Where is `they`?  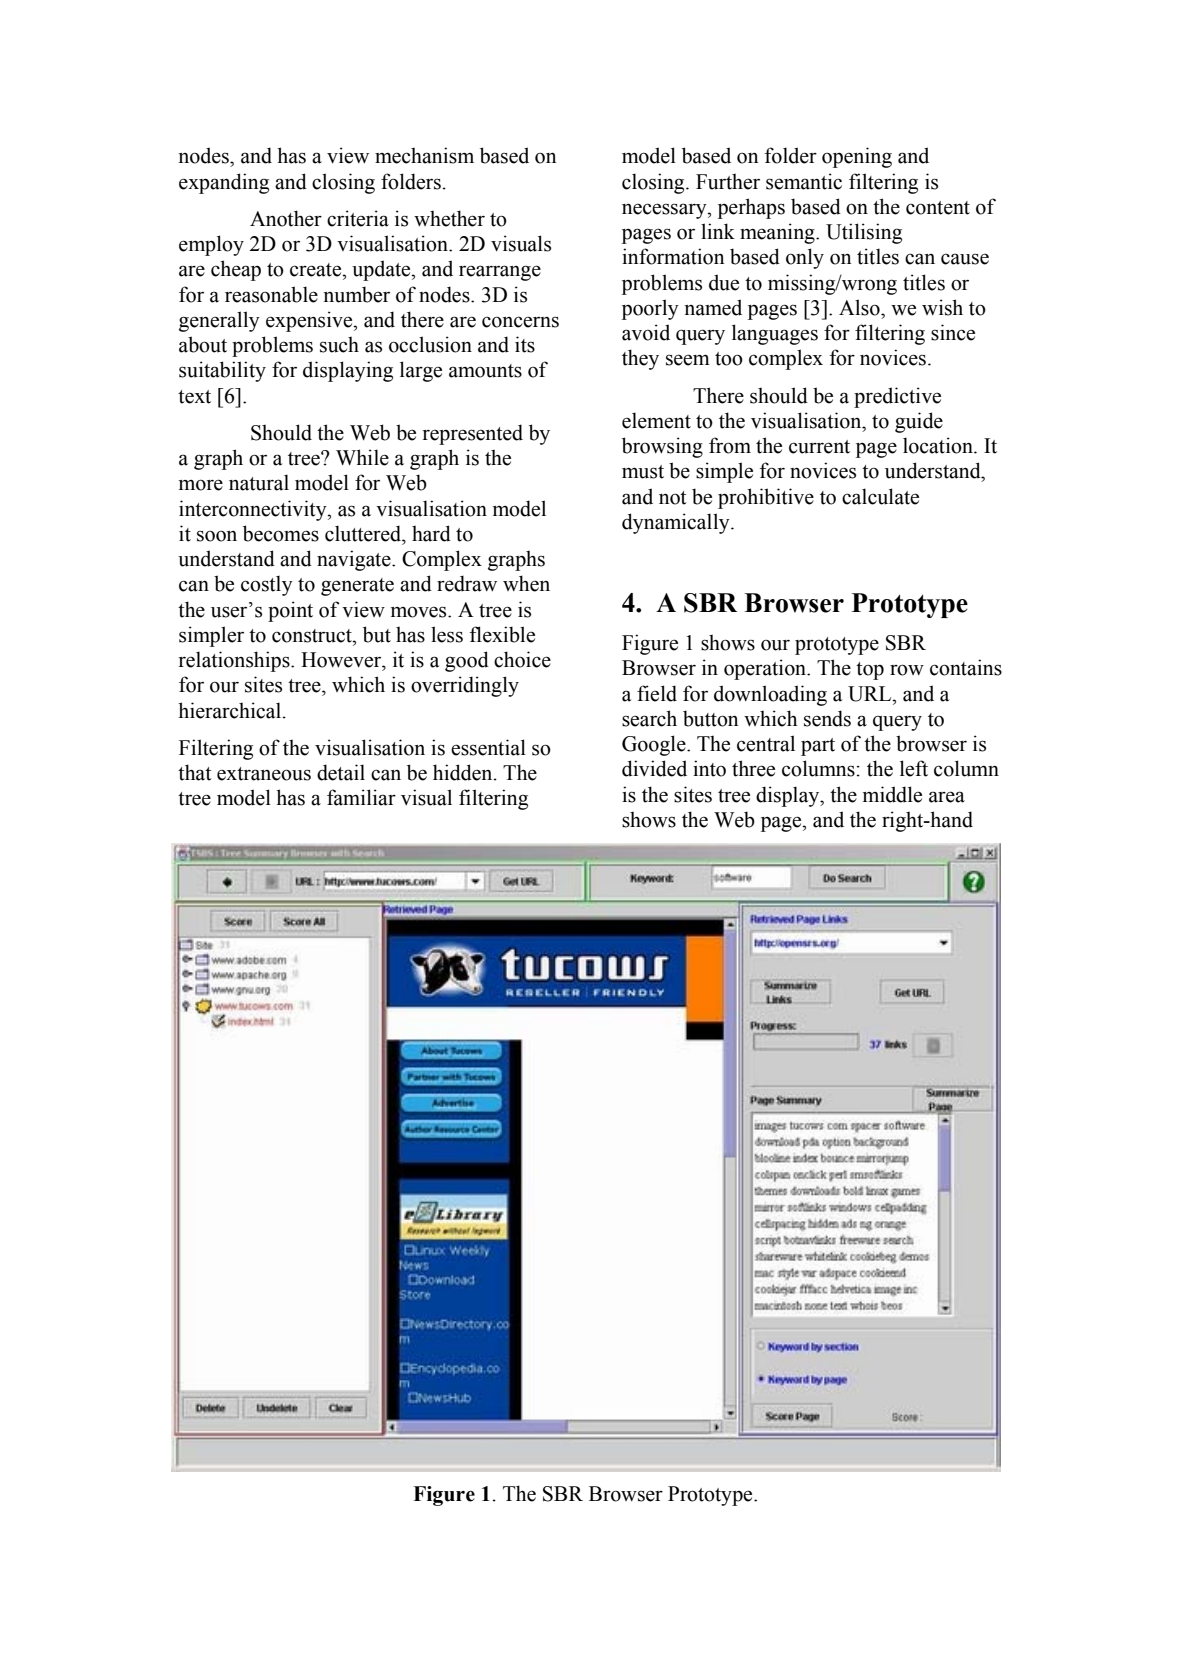
they is located at coordinates (640, 359).
